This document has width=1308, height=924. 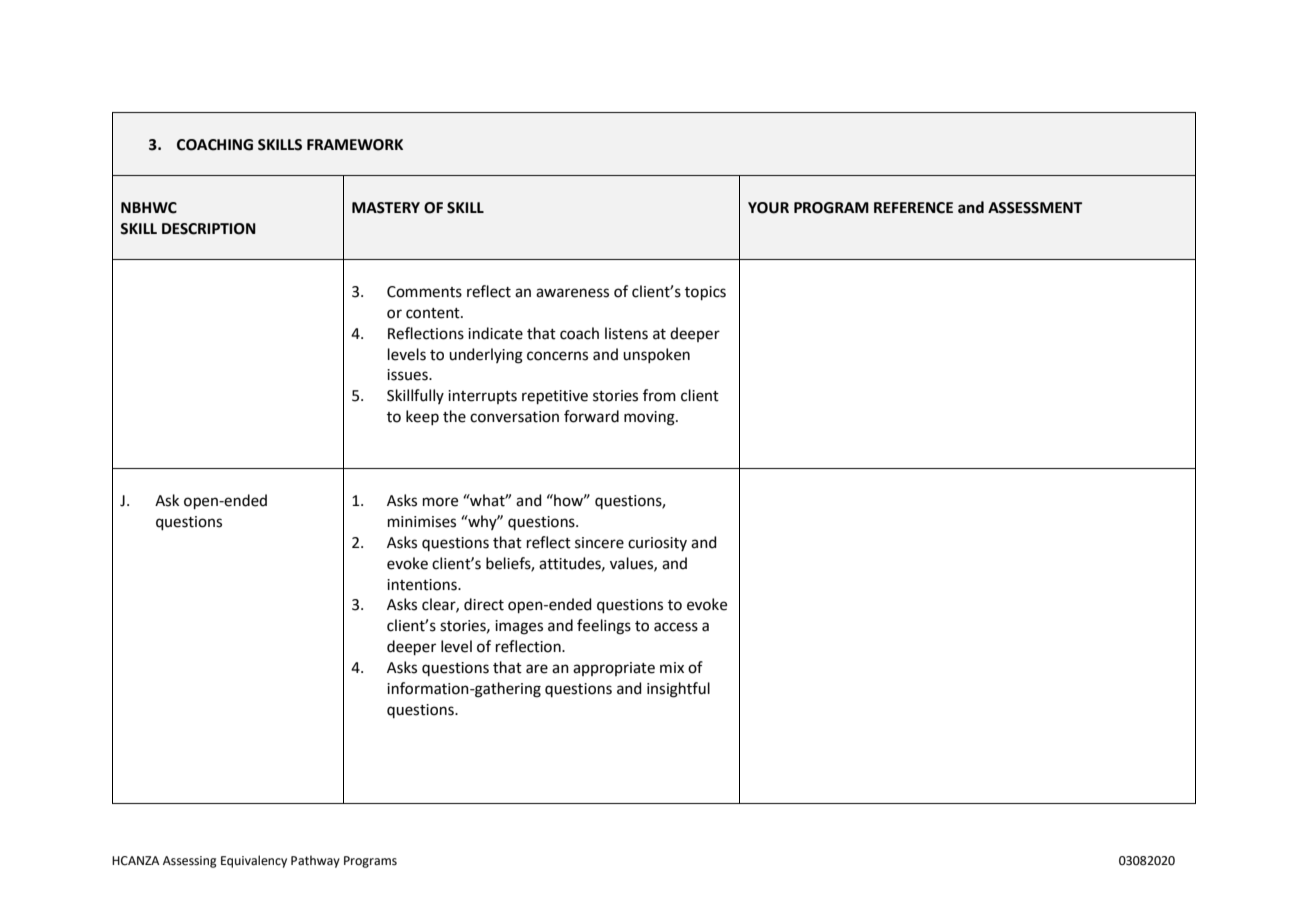 I want to click on Pathway, so click(x=315, y=861).
